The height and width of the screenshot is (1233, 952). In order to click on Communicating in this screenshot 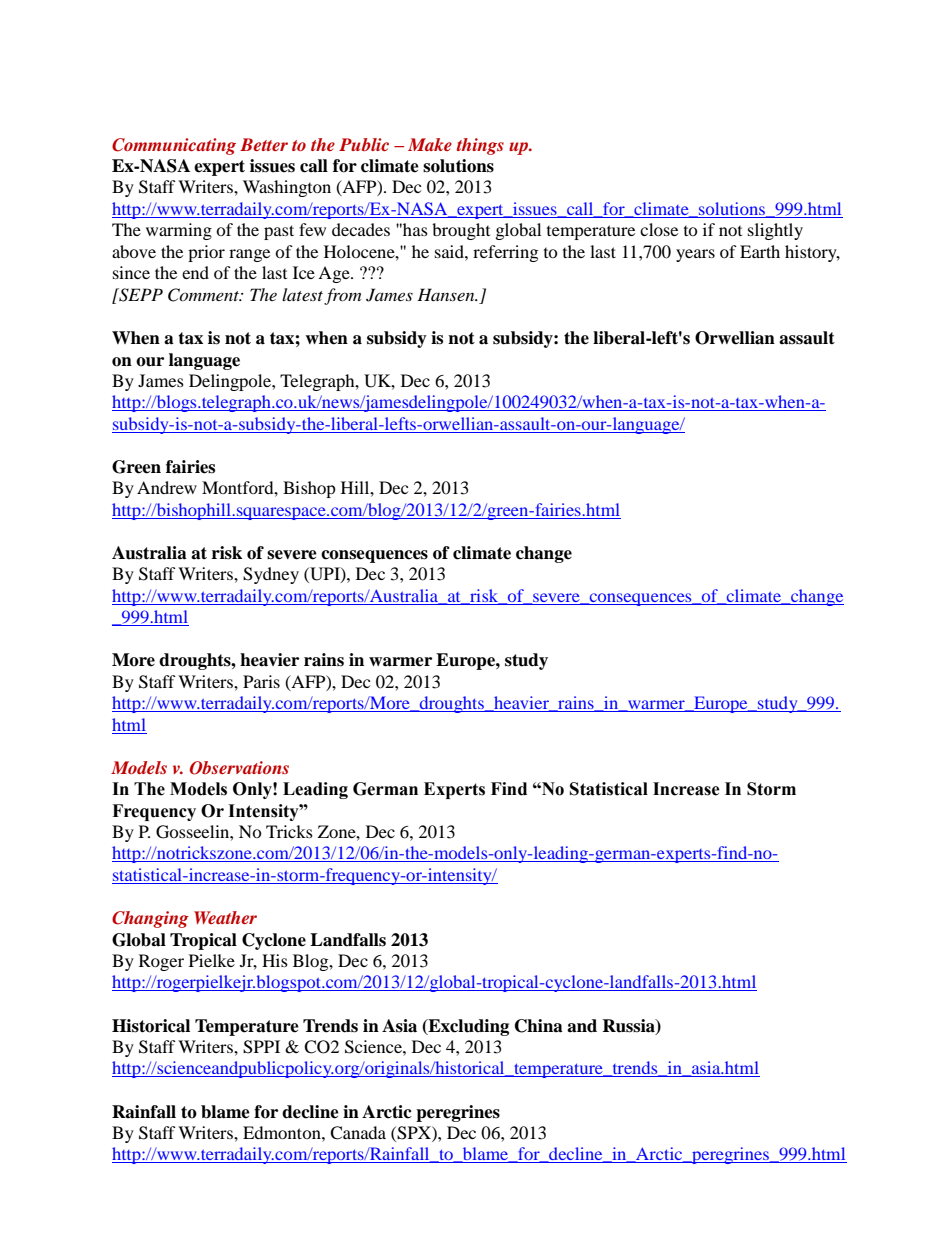, I will do `click(174, 146)`.
